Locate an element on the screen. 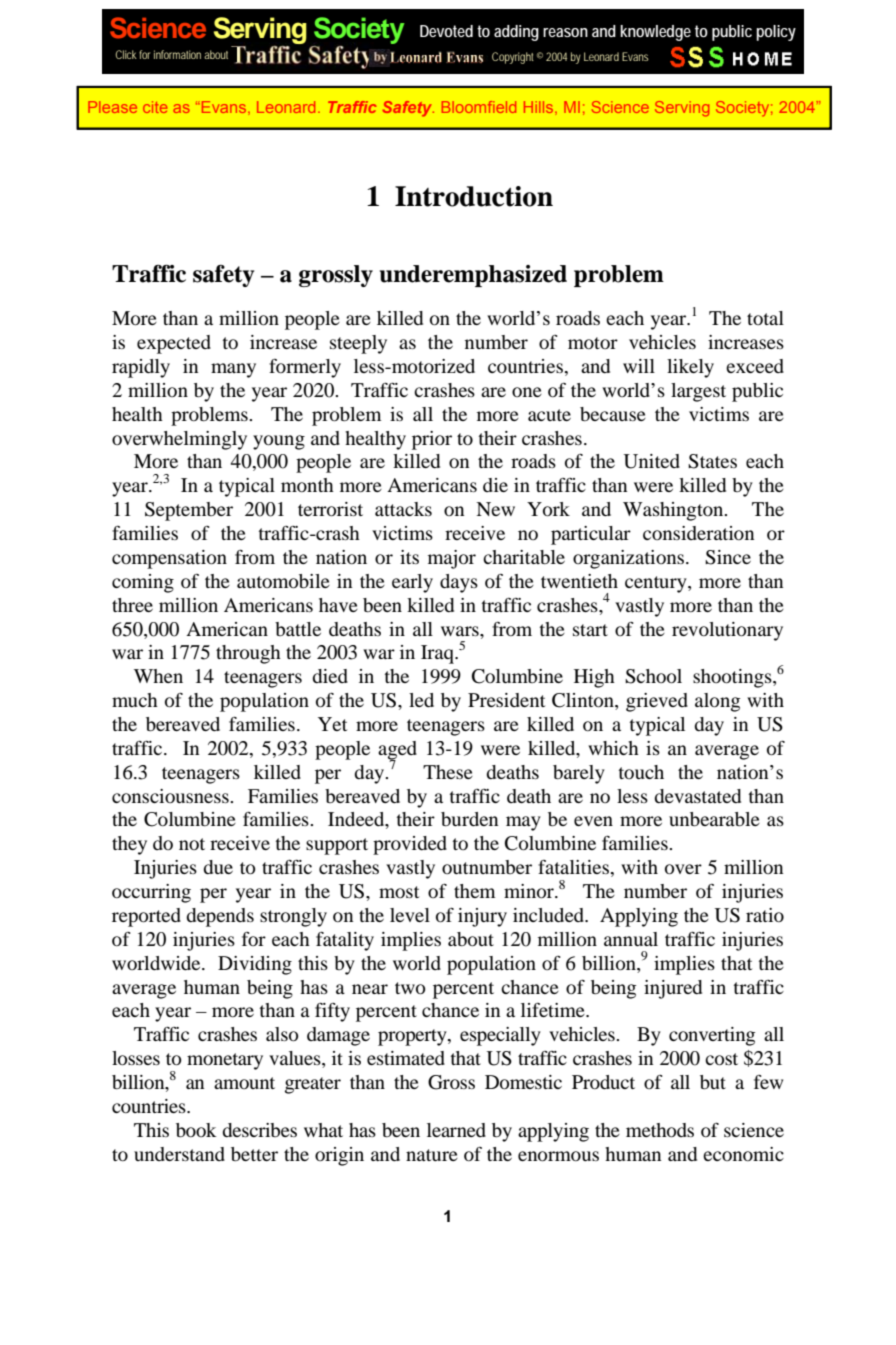  steeply is located at coordinates (358, 344).
